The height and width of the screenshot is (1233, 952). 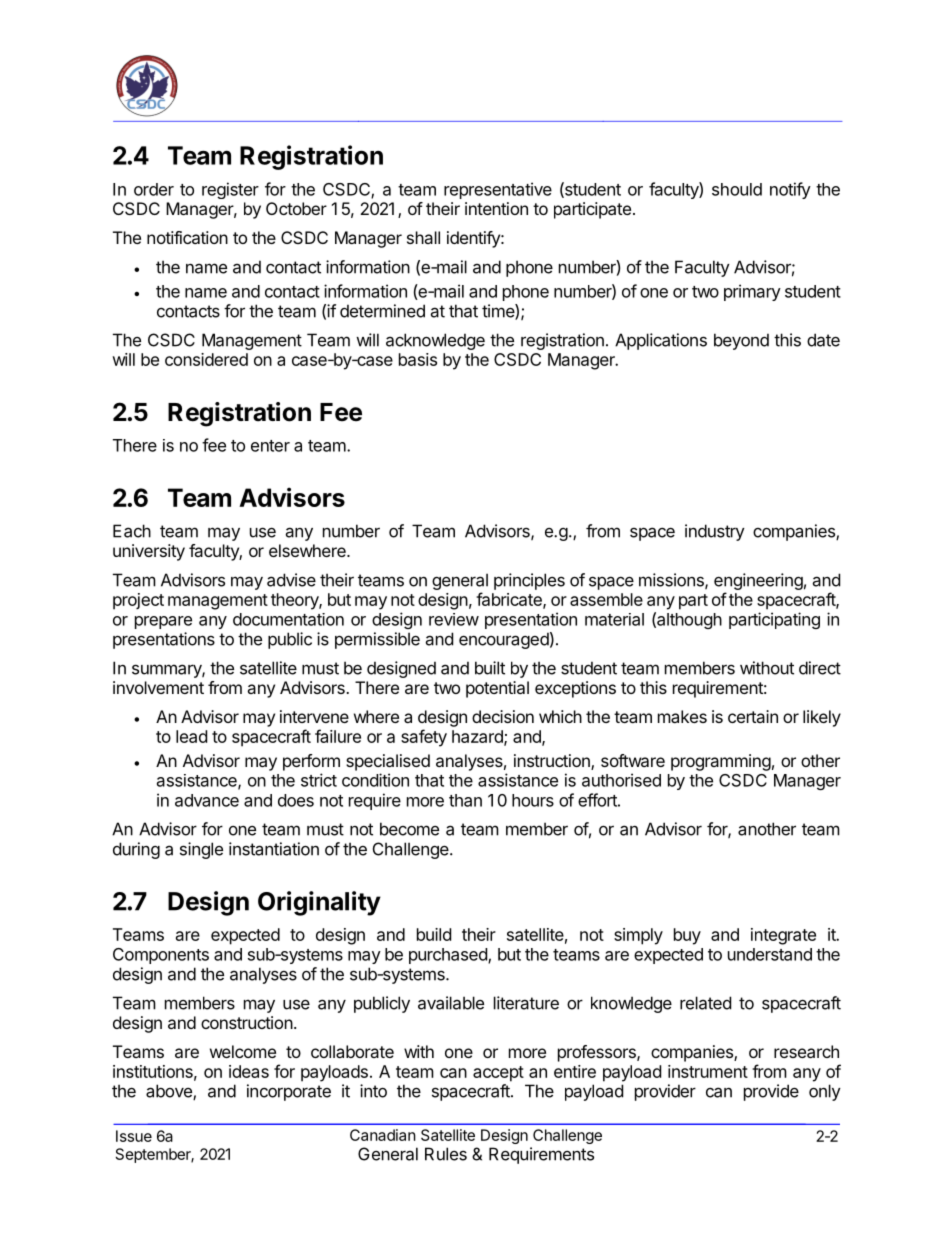 What do you see at coordinates (187, 237) in the screenshot?
I see `notification` at bounding box center [187, 237].
